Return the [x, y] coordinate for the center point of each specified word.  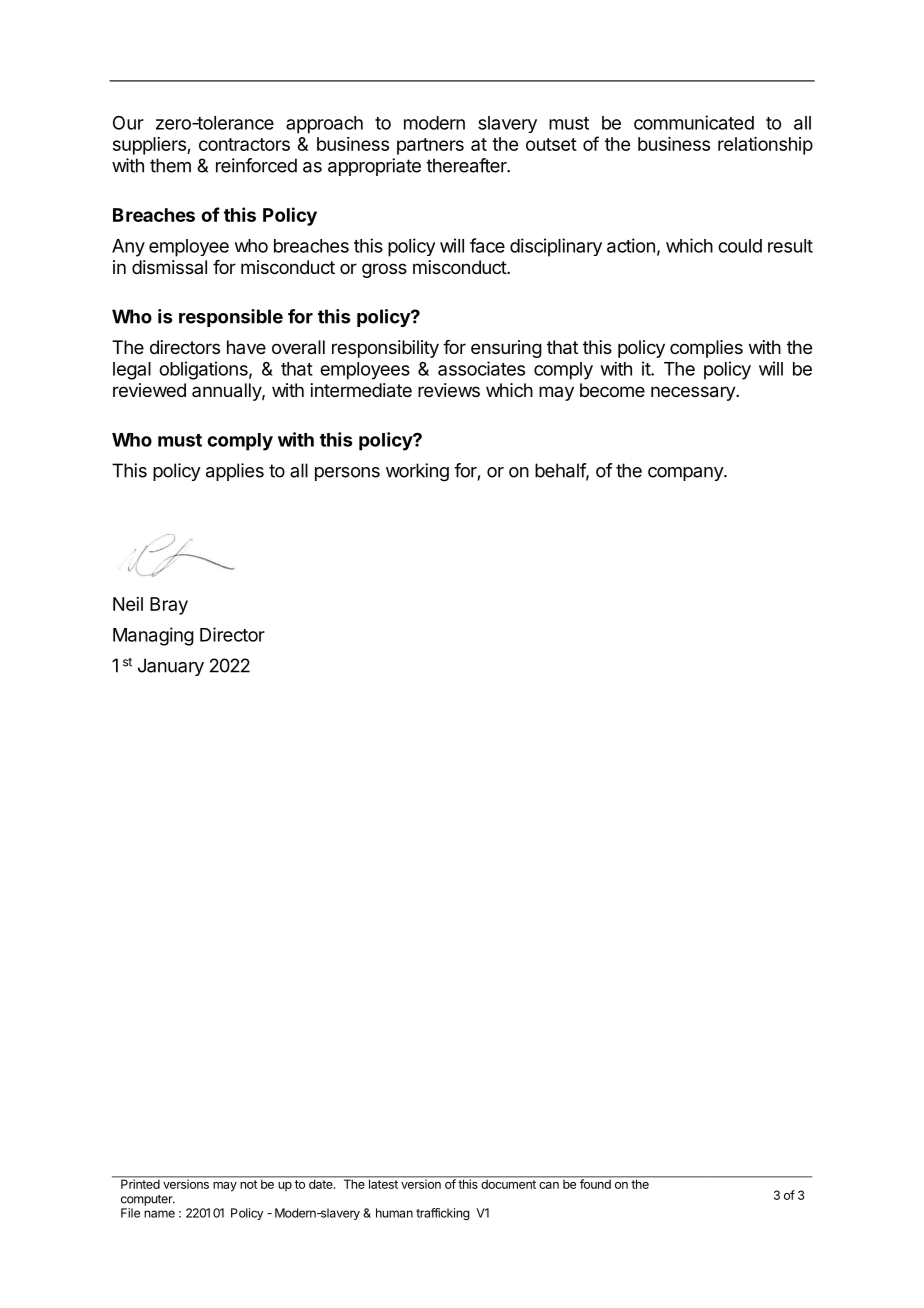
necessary [694, 393]
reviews [449, 390]
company [686, 474]
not [249, 1184]
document [508, 1183]
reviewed [149, 390]
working [417, 472]
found [595, 1183]
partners [430, 146]
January [171, 667]
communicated [694, 122]
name [159, 1214]
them [170, 165]
